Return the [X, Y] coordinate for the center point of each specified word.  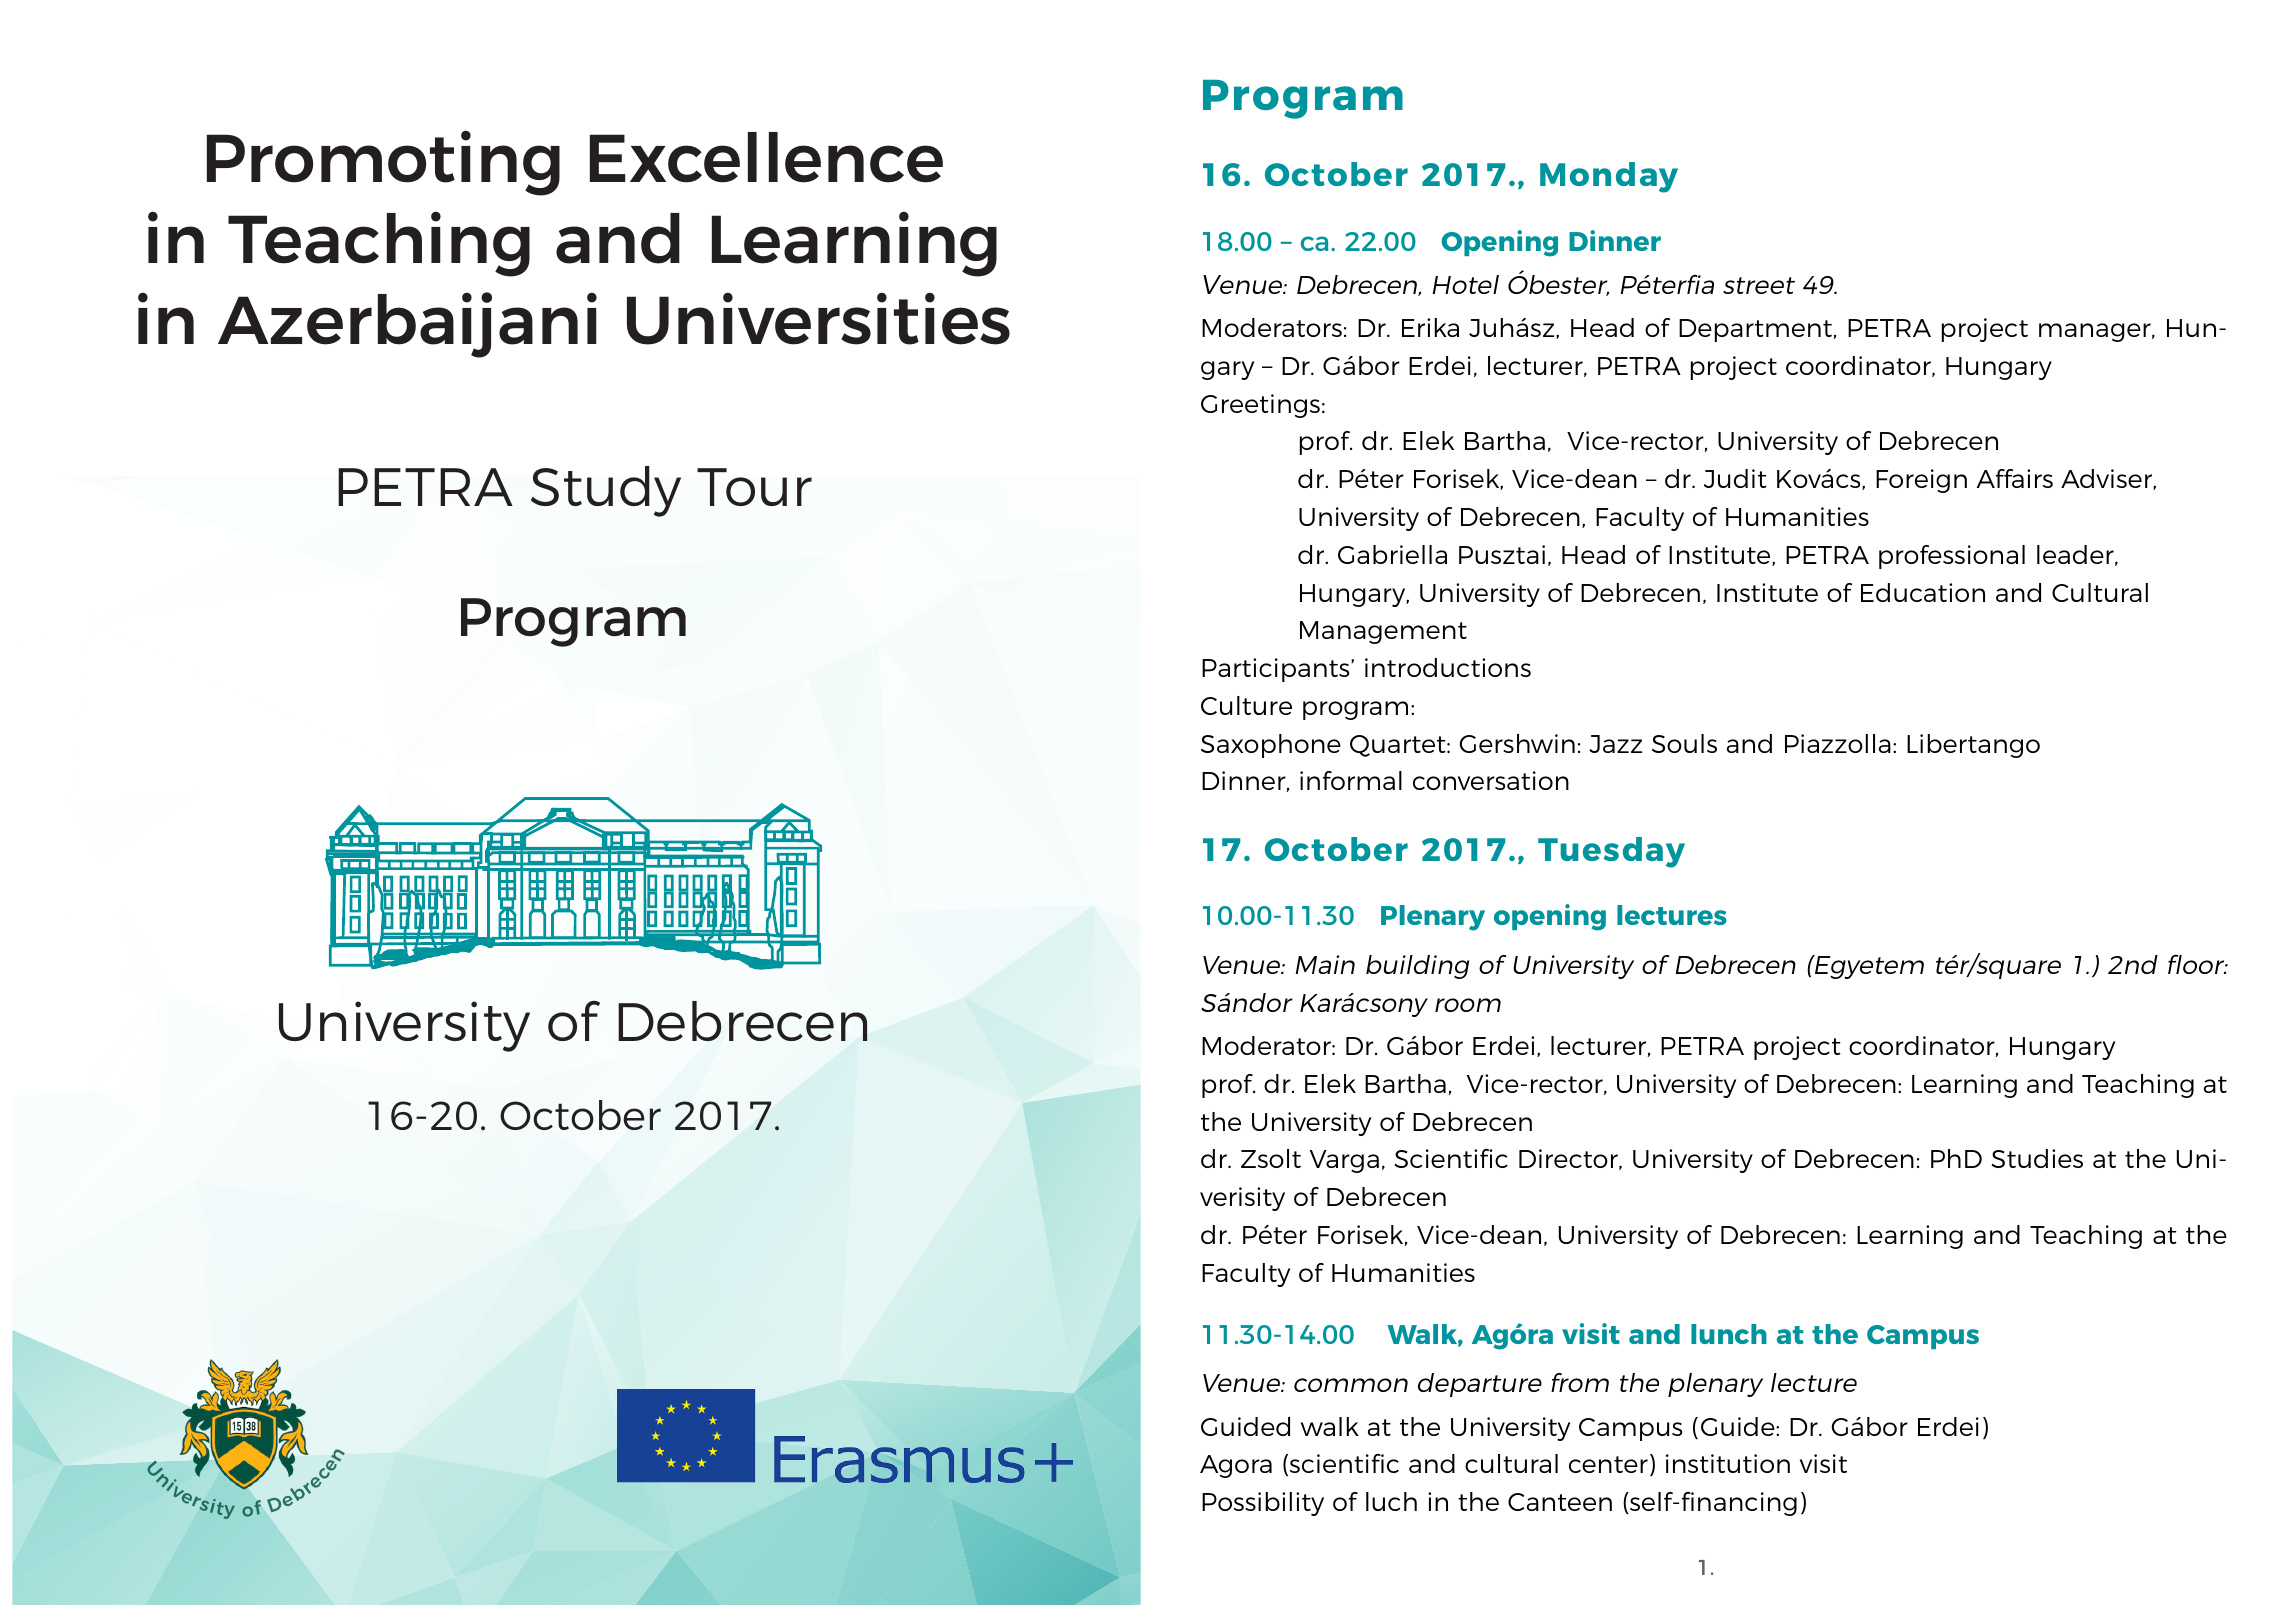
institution [1728, 1463]
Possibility [1263, 1504]
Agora [1236, 1466]
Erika [1430, 327]
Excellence [766, 157]
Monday [1609, 177]
